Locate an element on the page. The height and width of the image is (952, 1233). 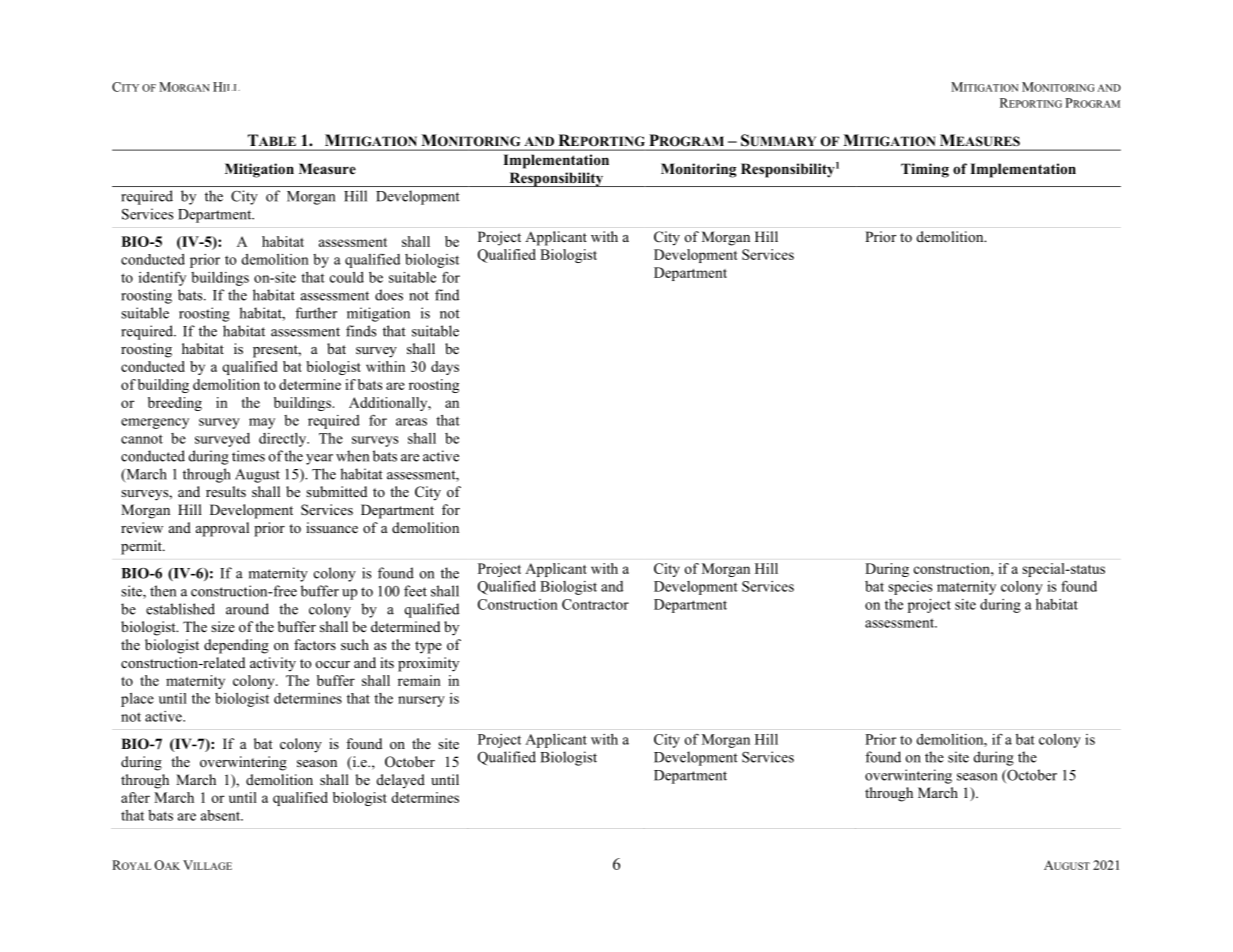
could is located at coordinates (347, 277).
